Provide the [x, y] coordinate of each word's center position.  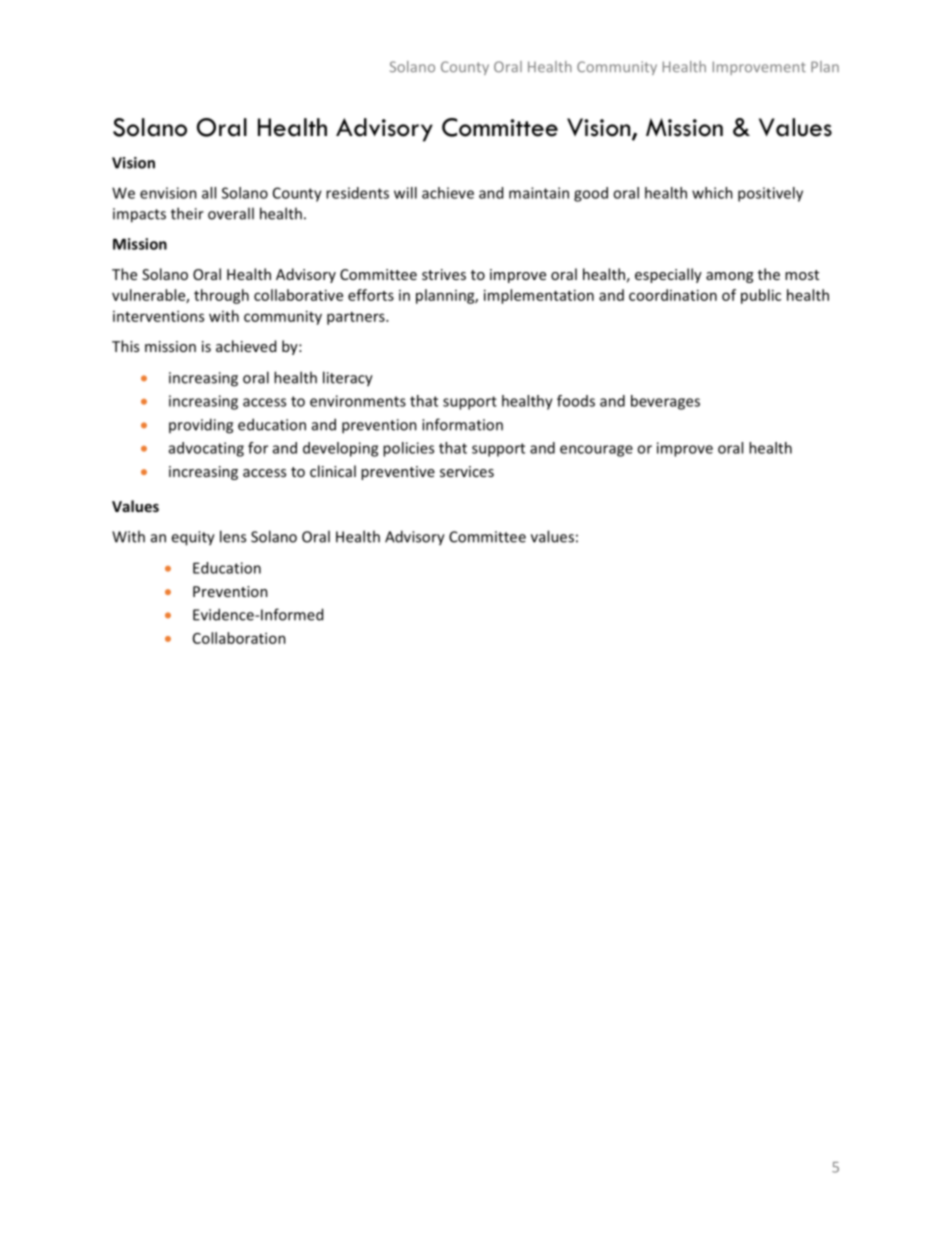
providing [201, 426]
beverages [665, 402]
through [221, 296]
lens [233, 536]
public [761, 296]
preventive [398, 473]
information [462, 424]
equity [193, 538]
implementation [539, 296]
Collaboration [239, 638]
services [467, 471]
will [405, 193]
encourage [596, 451]
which [712, 193]
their [187, 213]
